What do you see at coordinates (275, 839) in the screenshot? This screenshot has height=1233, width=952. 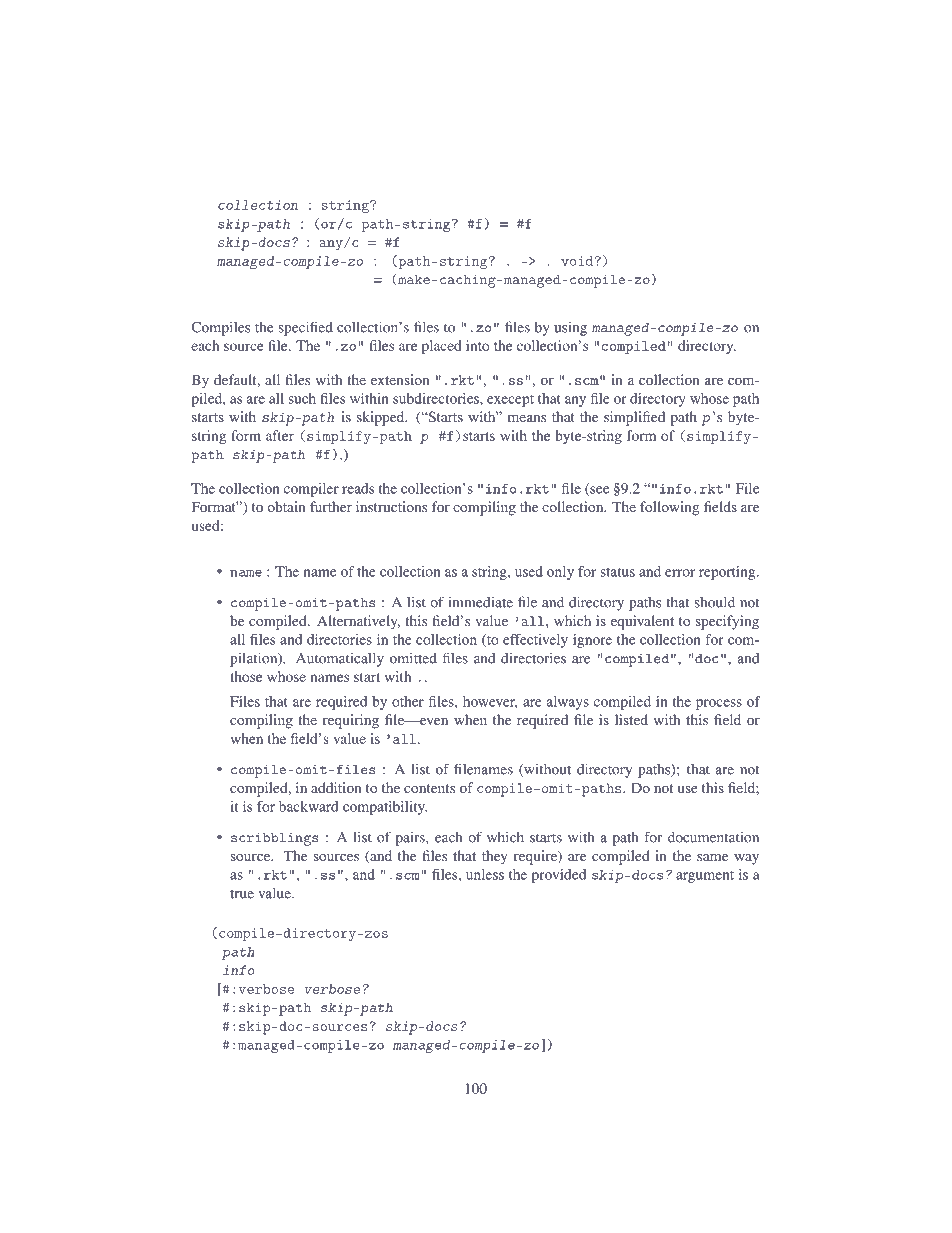 I see `scribblings` at bounding box center [275, 839].
